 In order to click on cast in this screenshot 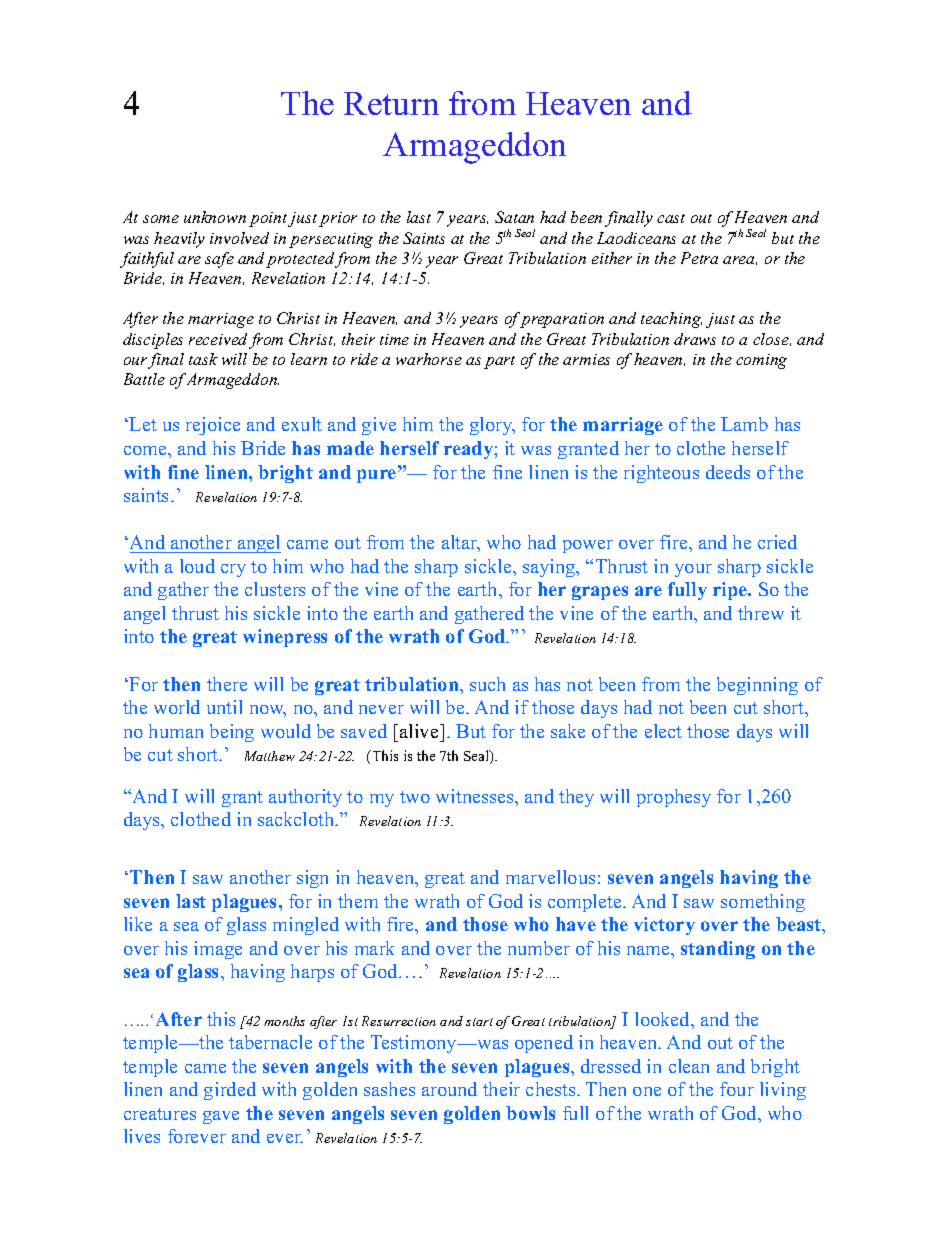, I will do `click(671, 218)`.
